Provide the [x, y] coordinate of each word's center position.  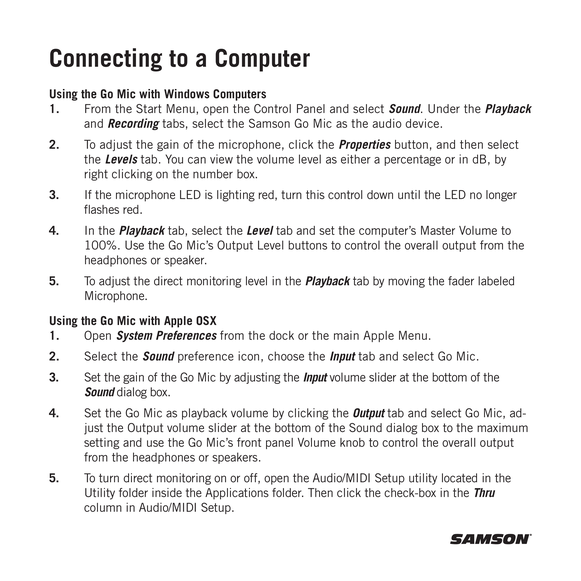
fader [461, 281]
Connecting [106, 60]
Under [444, 108]
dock [281, 335]
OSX [206, 320]
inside [167, 492]
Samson [269, 123]
